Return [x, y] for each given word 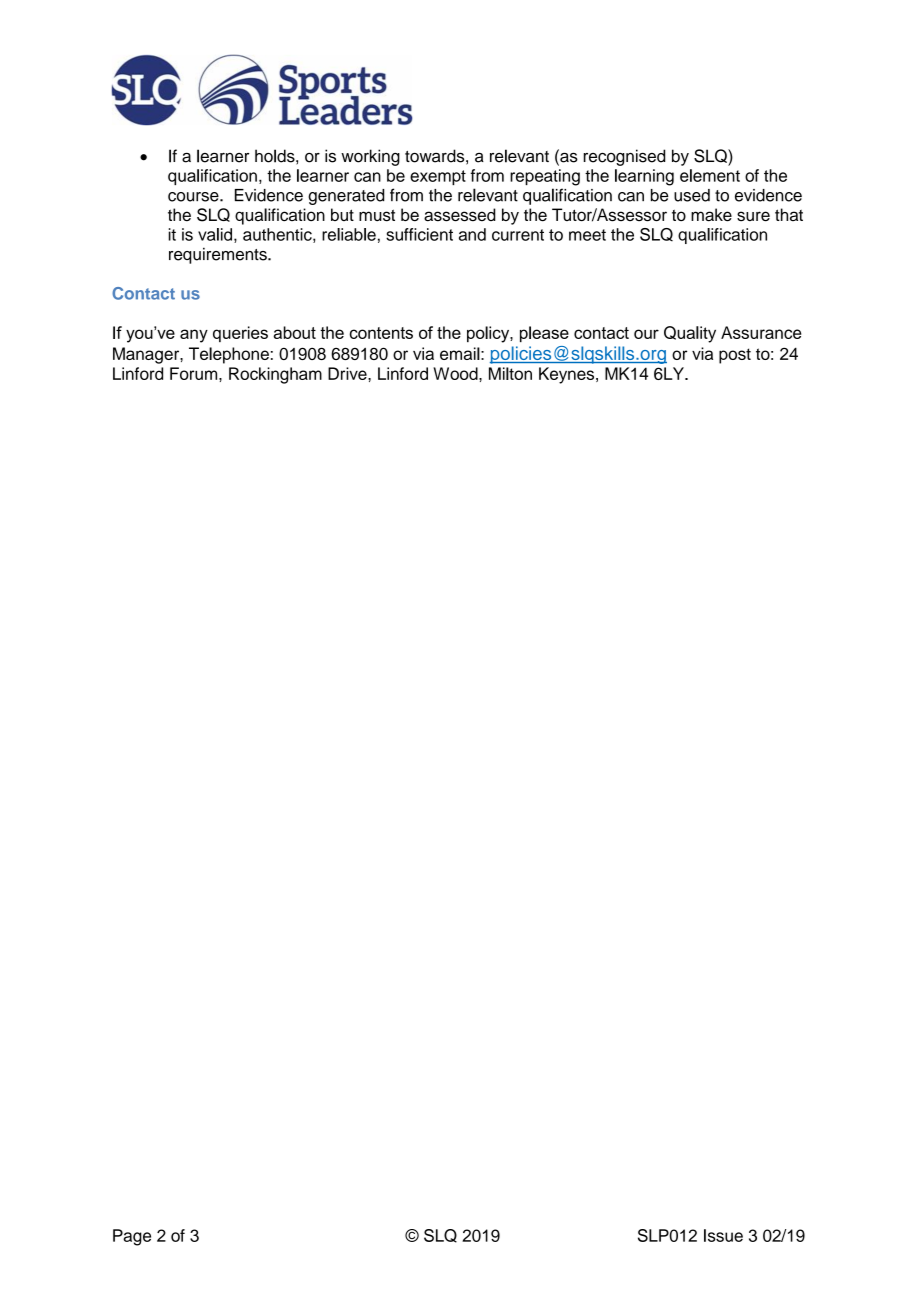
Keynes [568, 375]
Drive [348, 373]
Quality [690, 334]
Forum [195, 373]
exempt [438, 177]
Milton [510, 373]
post [735, 356]
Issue [723, 1235]
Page [132, 1237]
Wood [456, 373]
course [194, 197]
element [710, 175]
